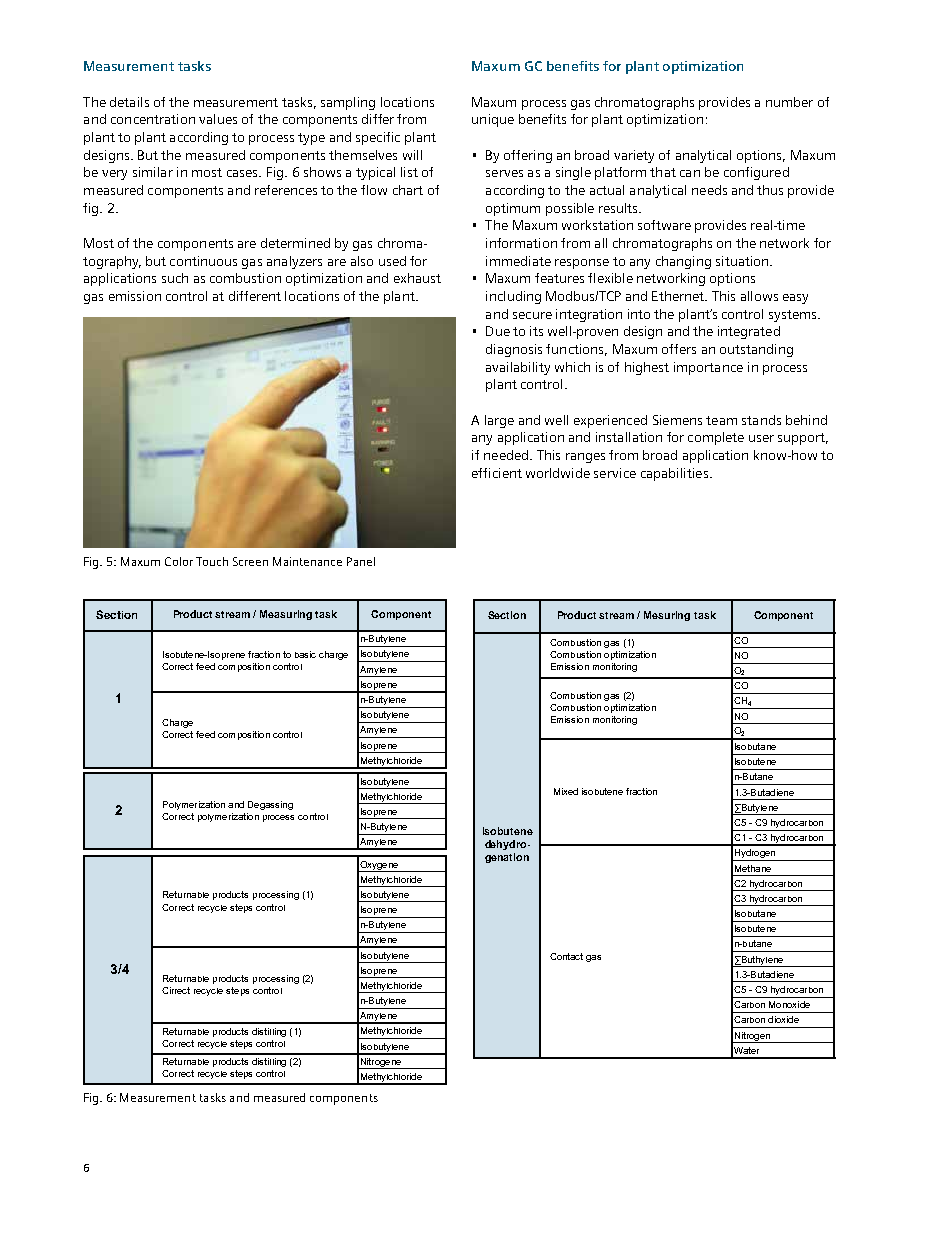  Describe the element at coordinates (286, 615) in the screenshot. I see `Measuring` at that location.
